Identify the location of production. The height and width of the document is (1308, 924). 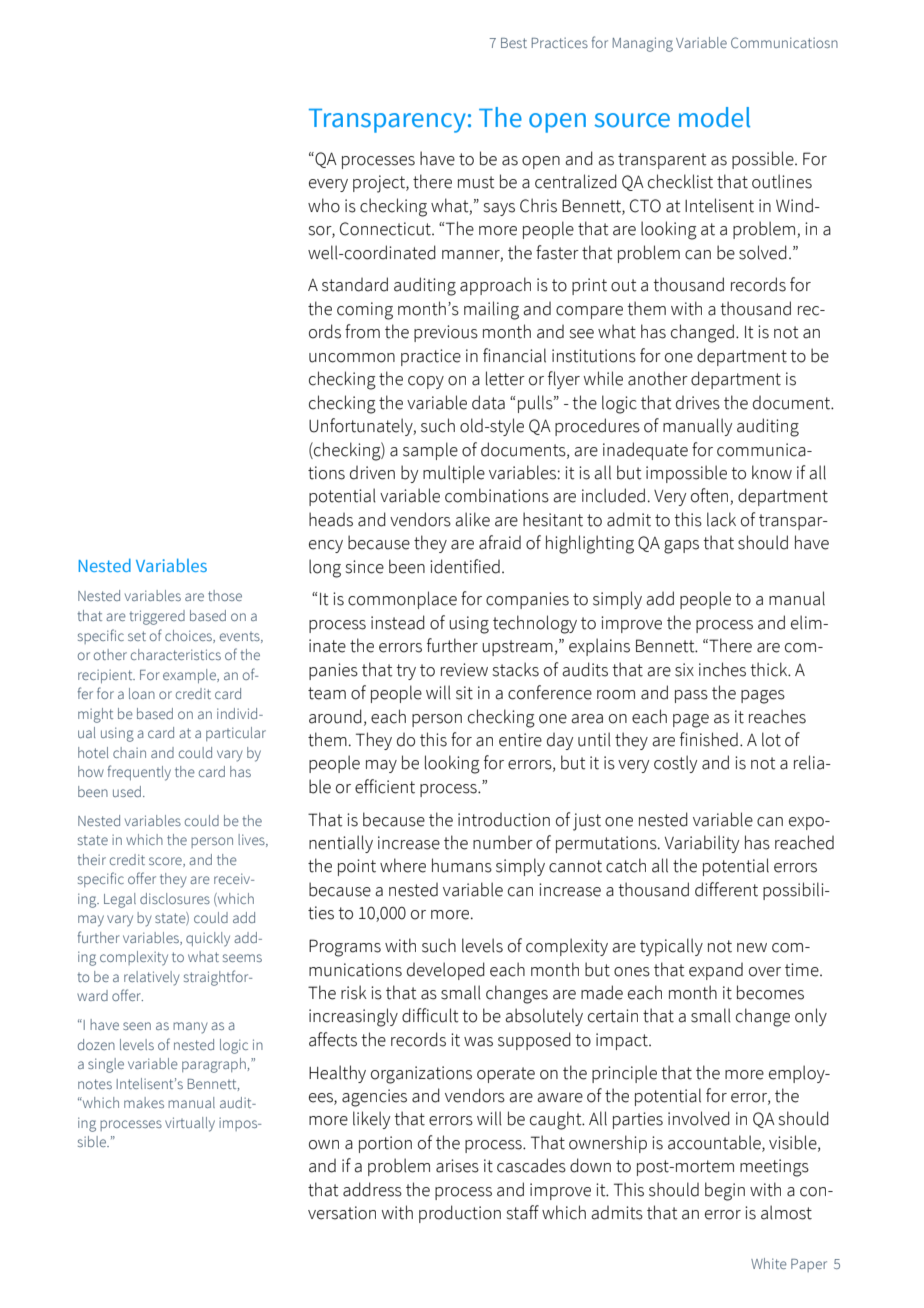
(460, 1214).
